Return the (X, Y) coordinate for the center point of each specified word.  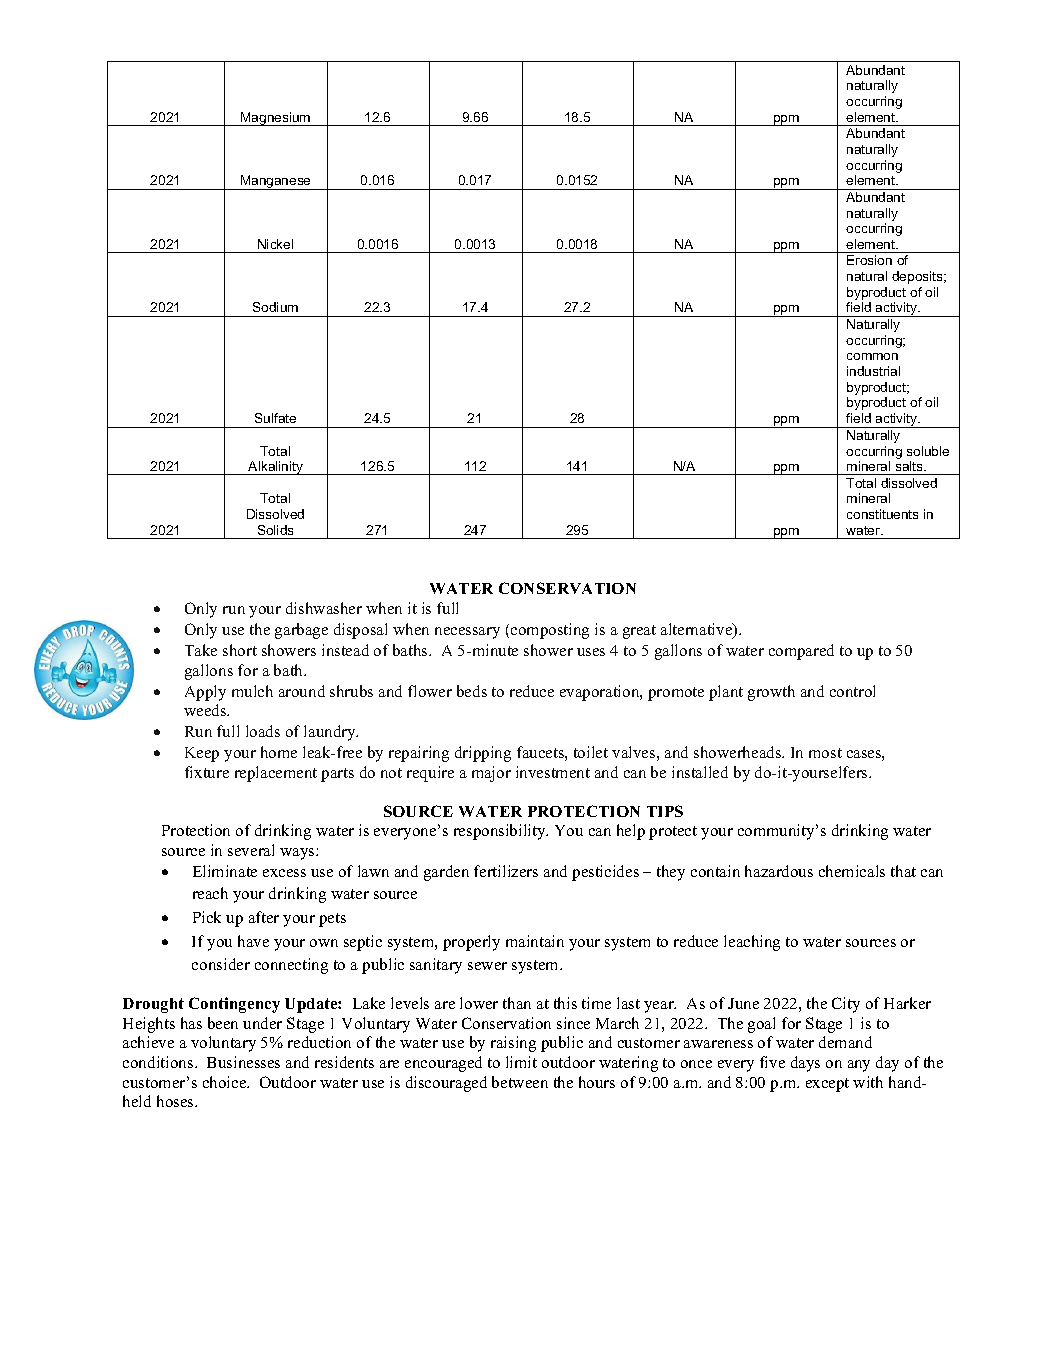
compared (801, 652)
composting (550, 631)
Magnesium (276, 119)
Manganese (276, 182)
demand (845, 1042)
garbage (301, 631)
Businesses (243, 1062)
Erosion (869, 260)
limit (521, 1062)
